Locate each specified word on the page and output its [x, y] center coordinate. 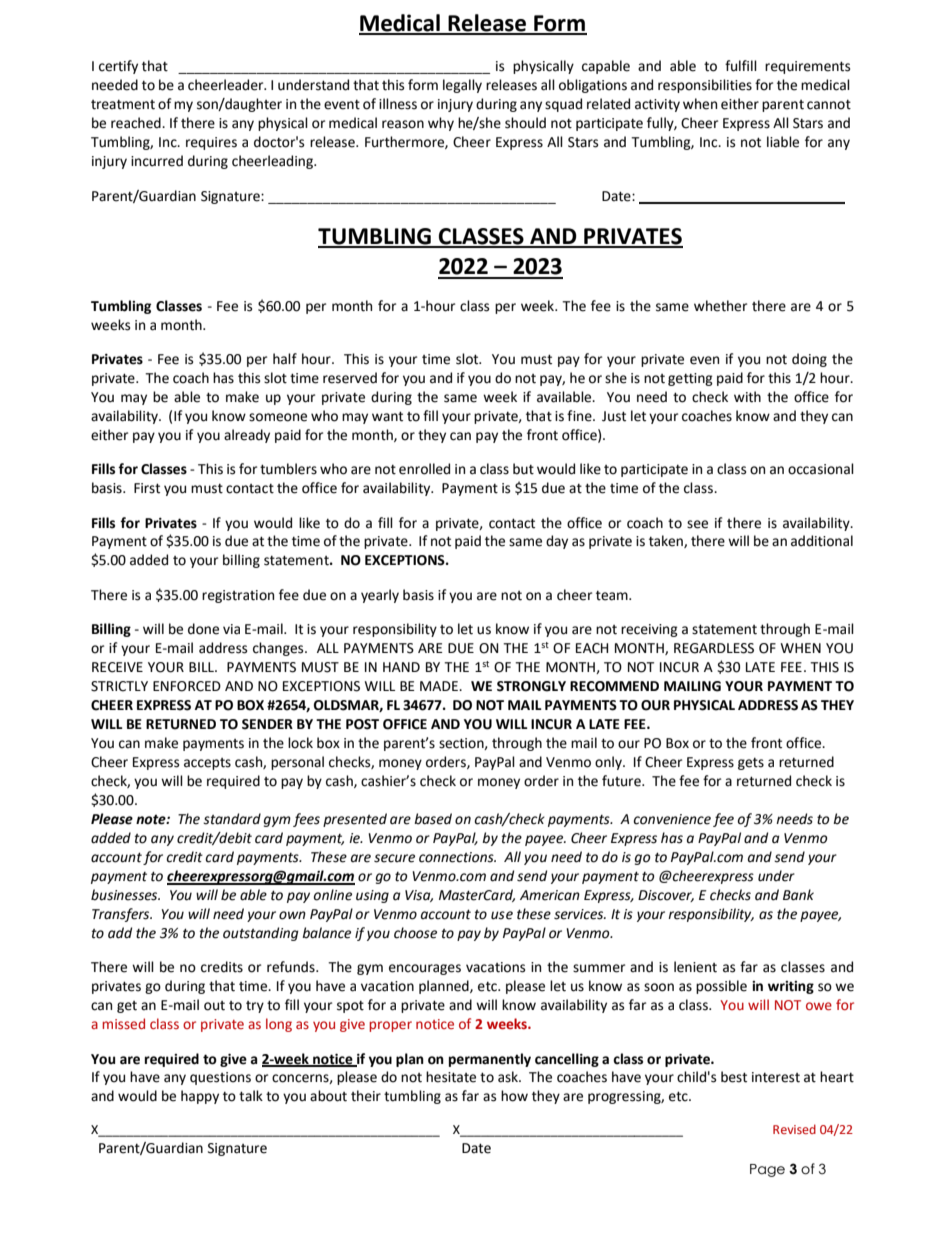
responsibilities [705, 86]
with [747, 397]
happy [200, 1097]
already [247, 436]
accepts [207, 764]
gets [751, 764]
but [523, 469]
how [514, 1096]
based [433, 819]
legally [462, 86]
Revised [794, 1129]
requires [211, 143]
